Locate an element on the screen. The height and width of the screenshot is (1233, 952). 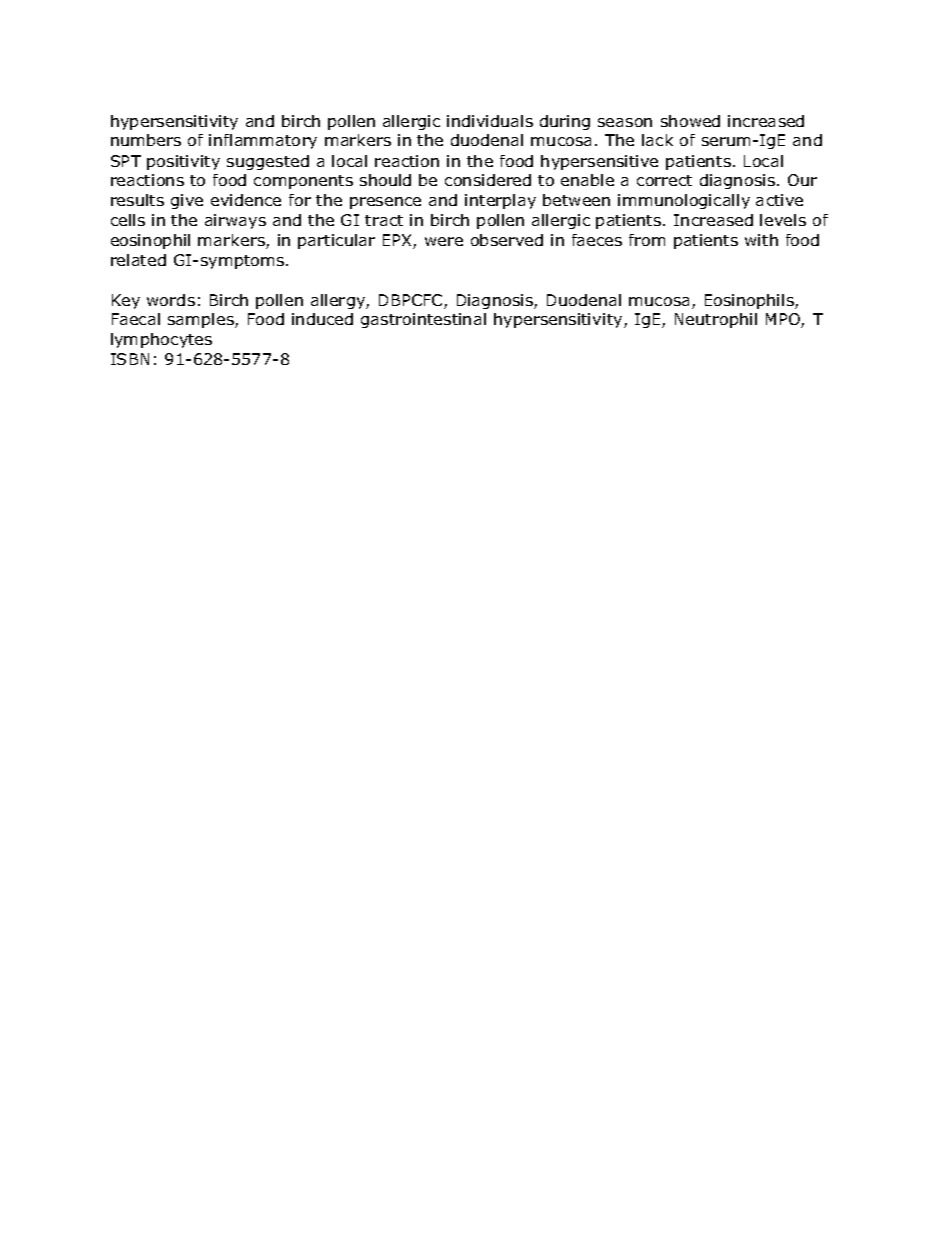
related is located at coordinates (138, 260).
